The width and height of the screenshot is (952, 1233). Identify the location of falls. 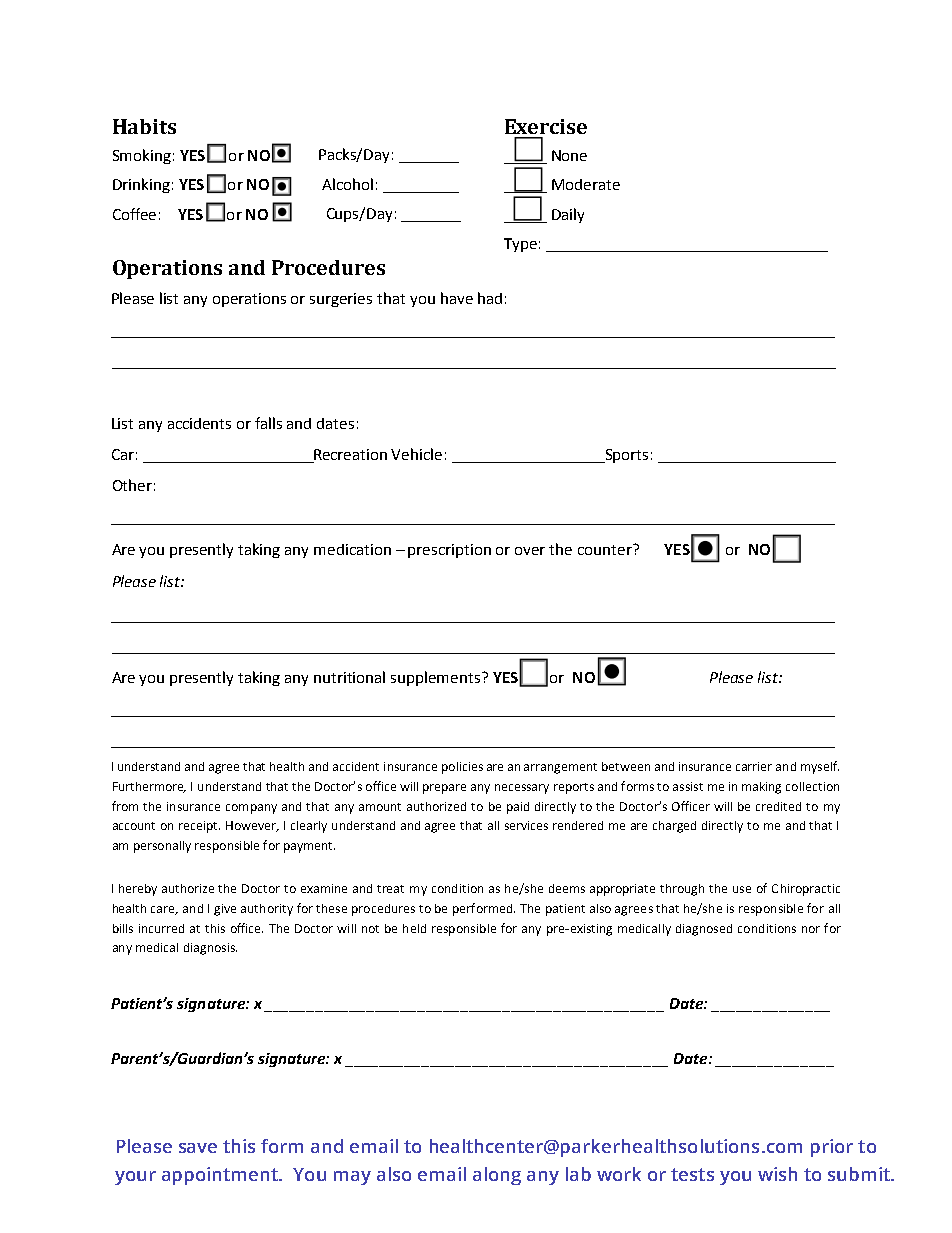
(268, 423).
